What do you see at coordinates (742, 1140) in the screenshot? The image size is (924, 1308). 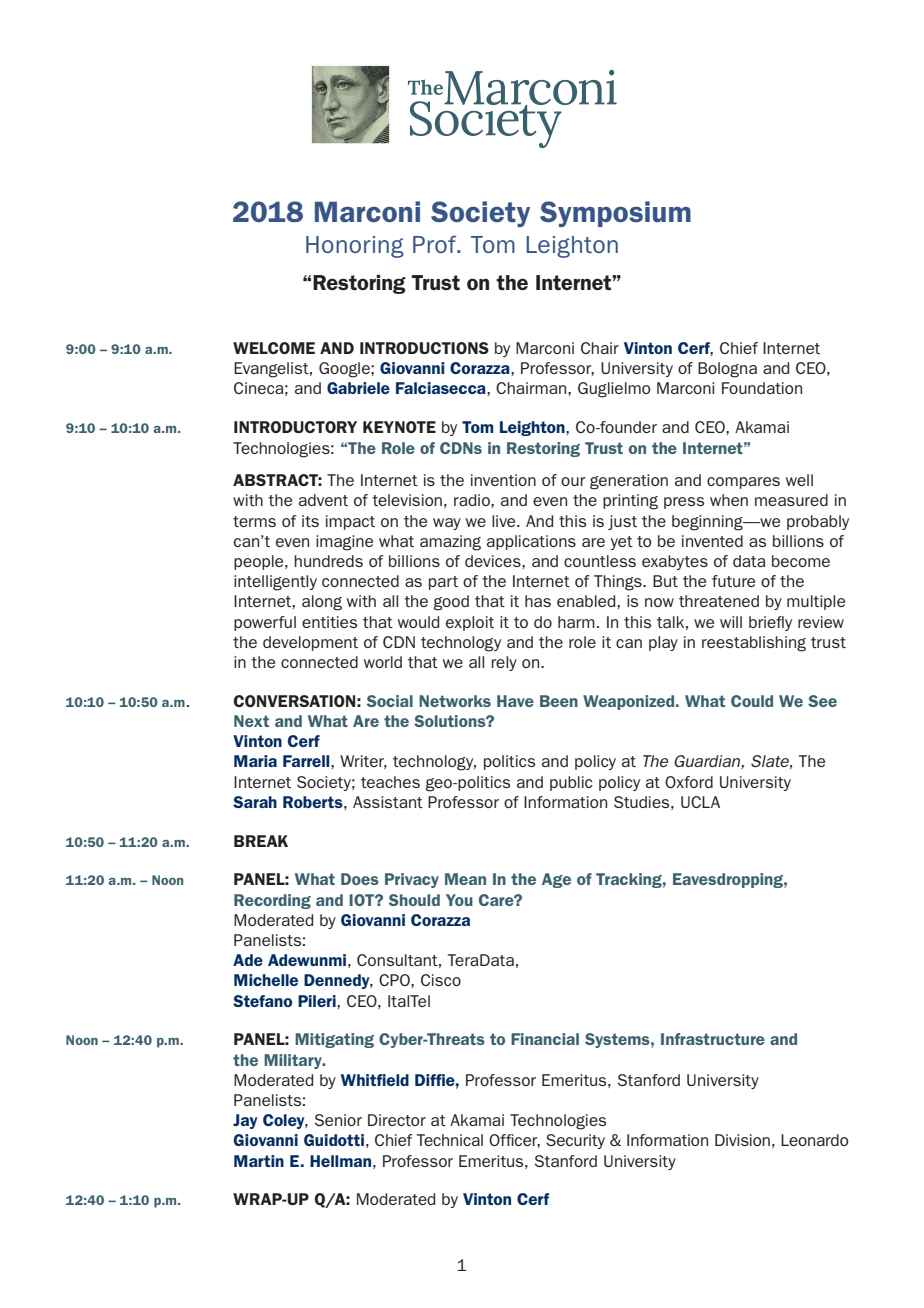 I see `Division` at bounding box center [742, 1140].
